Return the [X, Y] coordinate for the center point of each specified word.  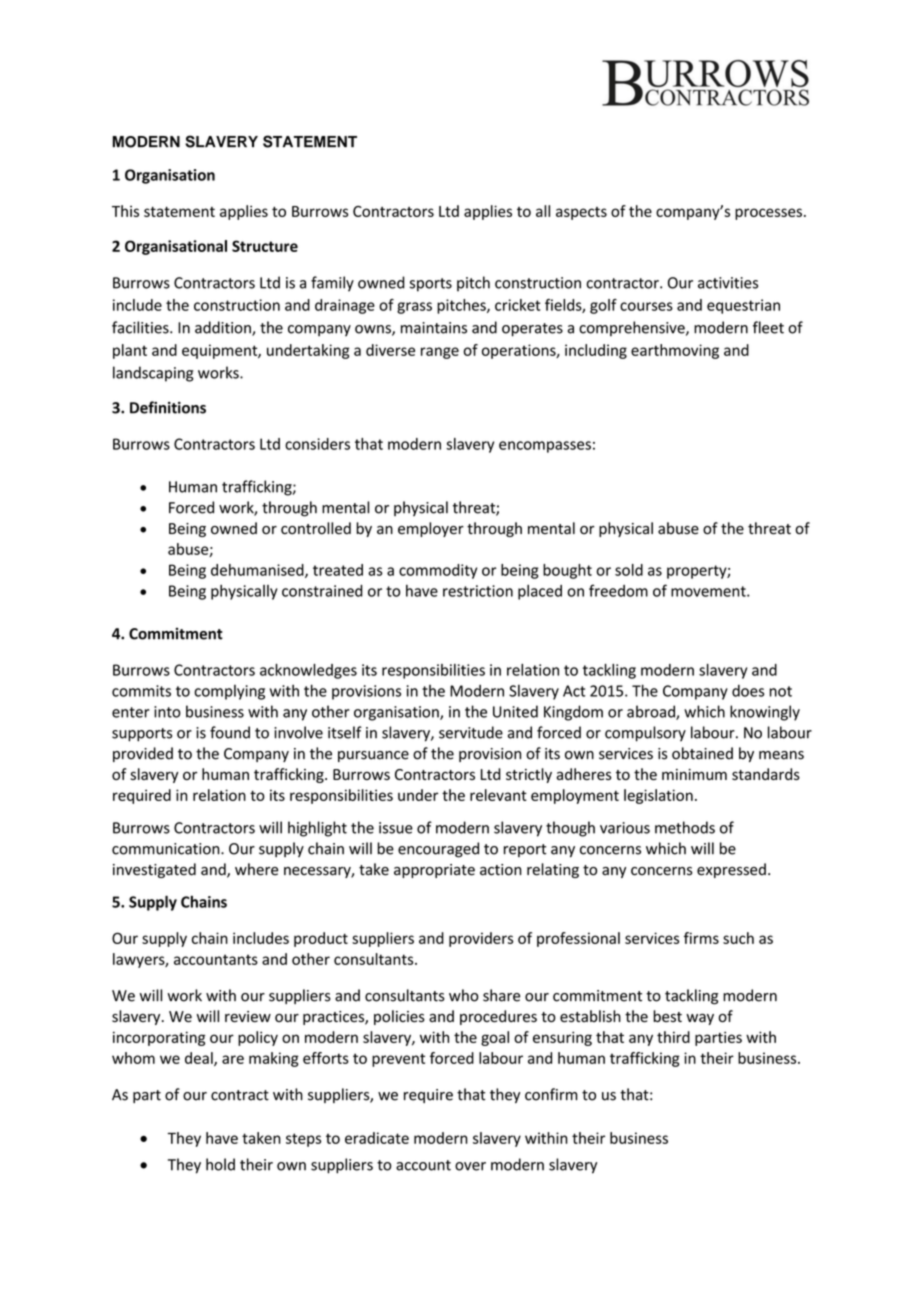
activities [728, 283]
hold [220, 1164]
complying [229, 692]
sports [431, 285]
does [748, 691]
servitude [471, 732]
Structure [265, 246]
